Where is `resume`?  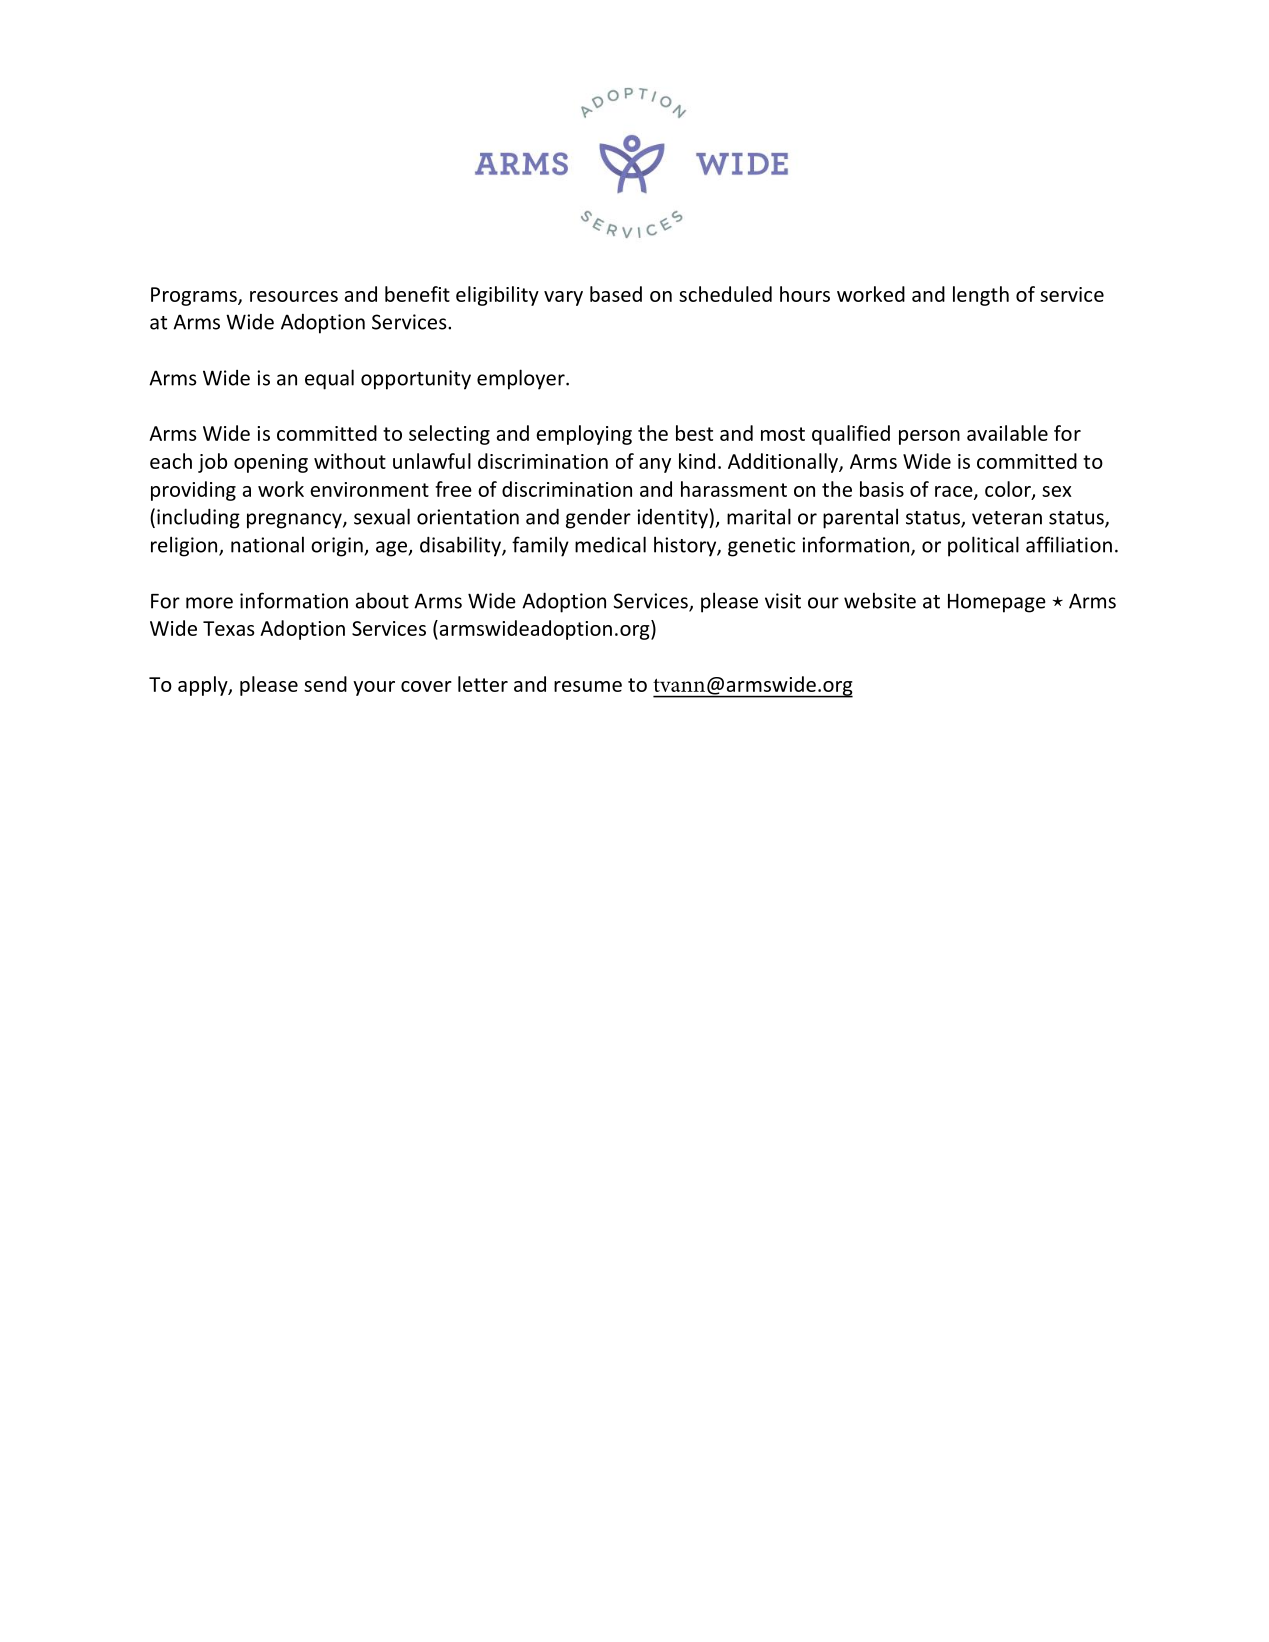
resume is located at coordinates (588, 686).
